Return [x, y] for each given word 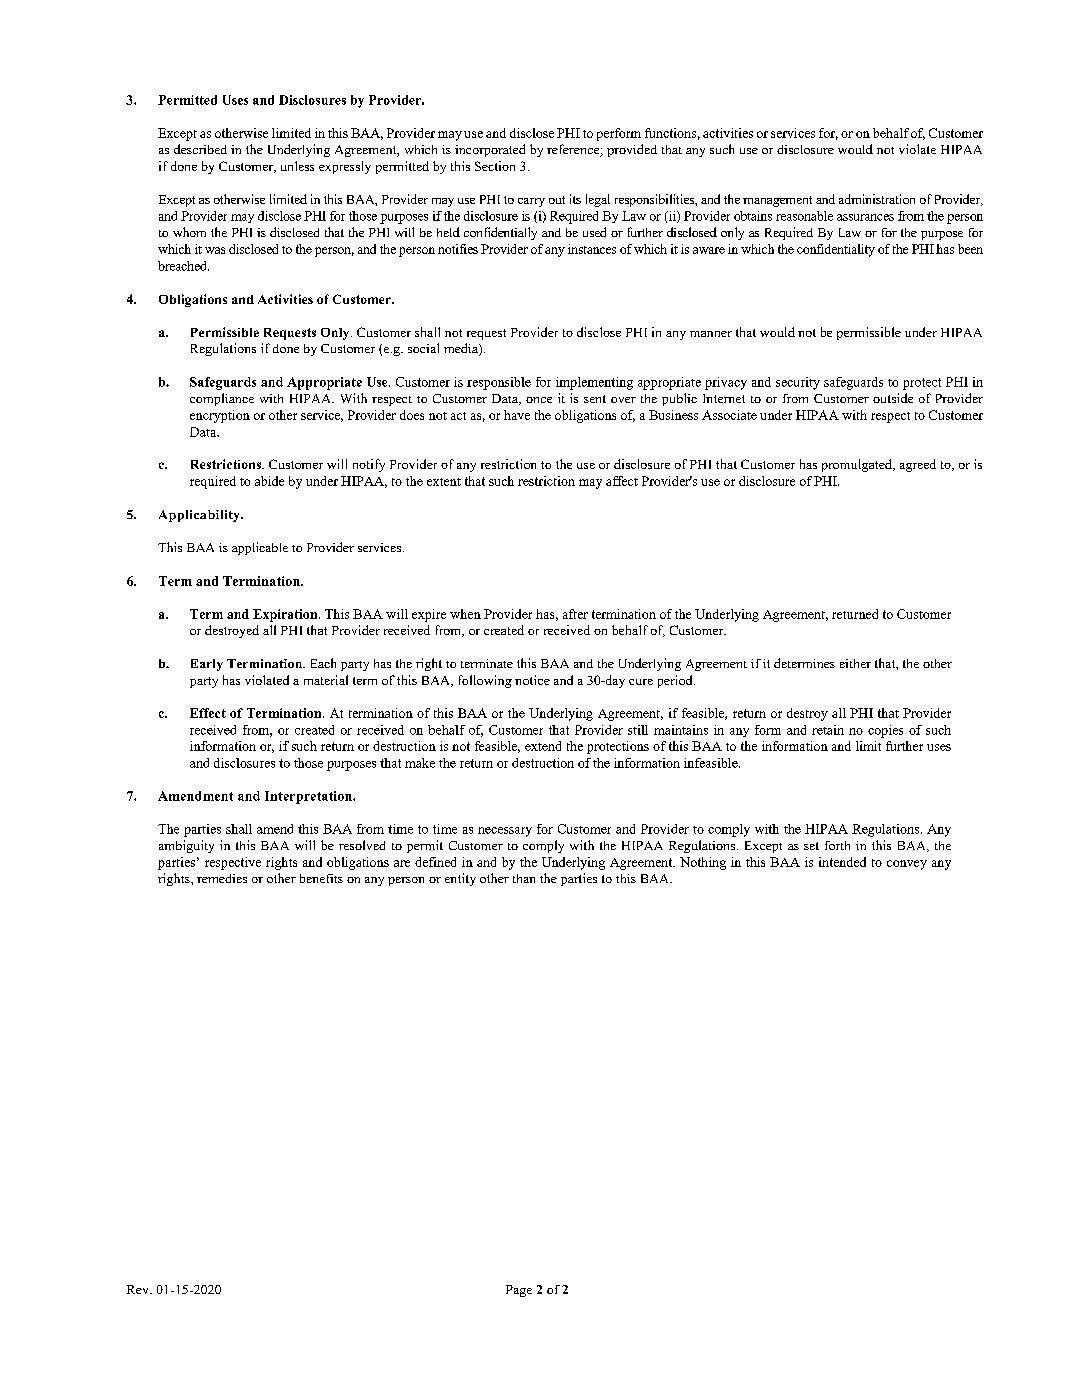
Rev [139, 1289]
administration [877, 199]
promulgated [858, 465]
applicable [260, 548]
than [524, 878]
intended [842, 862]
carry [531, 202]
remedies [222, 878]
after [575, 614]
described [200, 149]
